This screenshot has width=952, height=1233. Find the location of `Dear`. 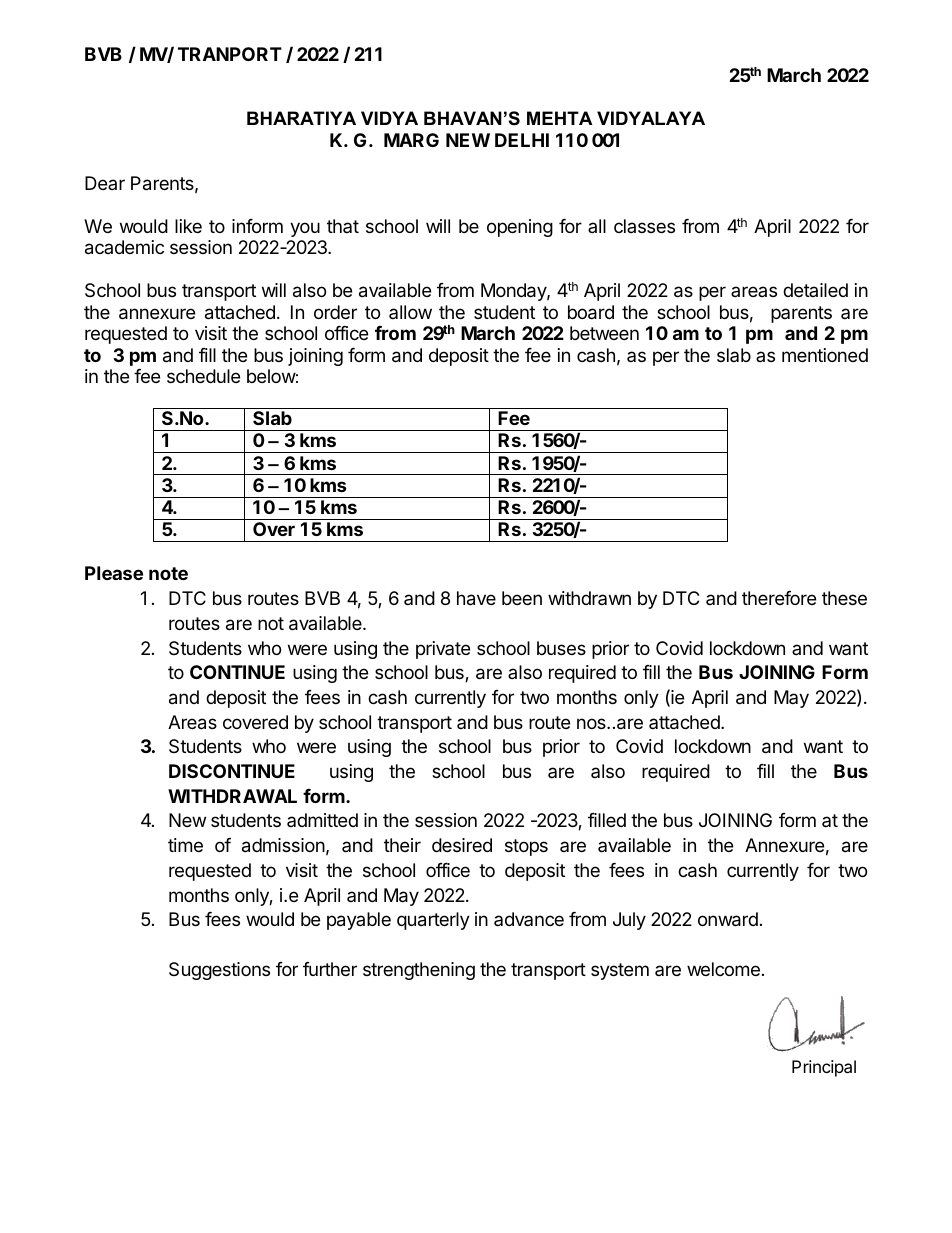

Dear is located at coordinates (105, 183).
